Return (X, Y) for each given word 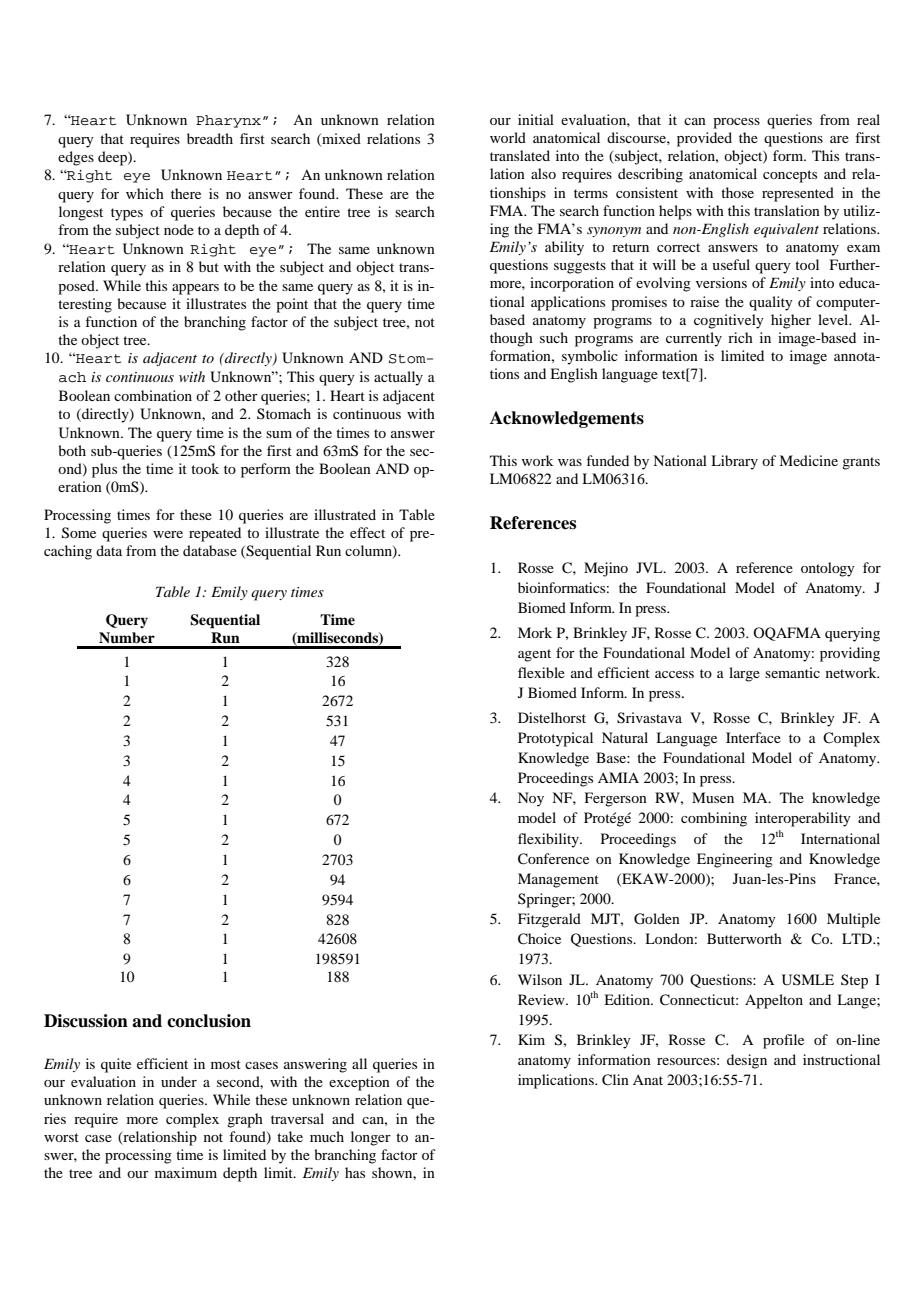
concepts (790, 176)
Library (734, 462)
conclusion (209, 1021)
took (205, 468)
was (570, 462)
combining (714, 819)
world (508, 137)
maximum (186, 1172)
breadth (210, 138)
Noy (531, 799)
